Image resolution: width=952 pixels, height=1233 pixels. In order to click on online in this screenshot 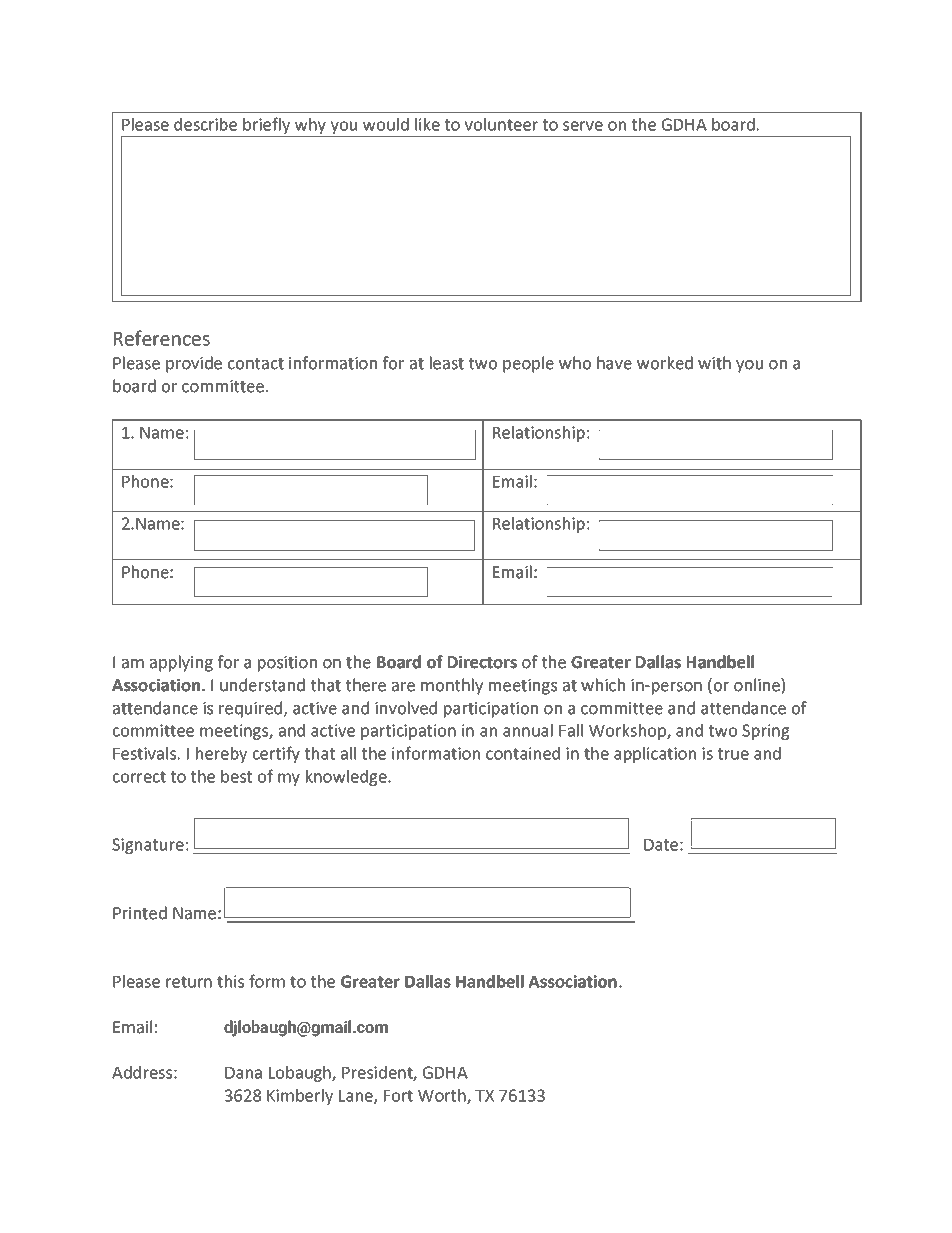, I will do `click(758, 686)`.
